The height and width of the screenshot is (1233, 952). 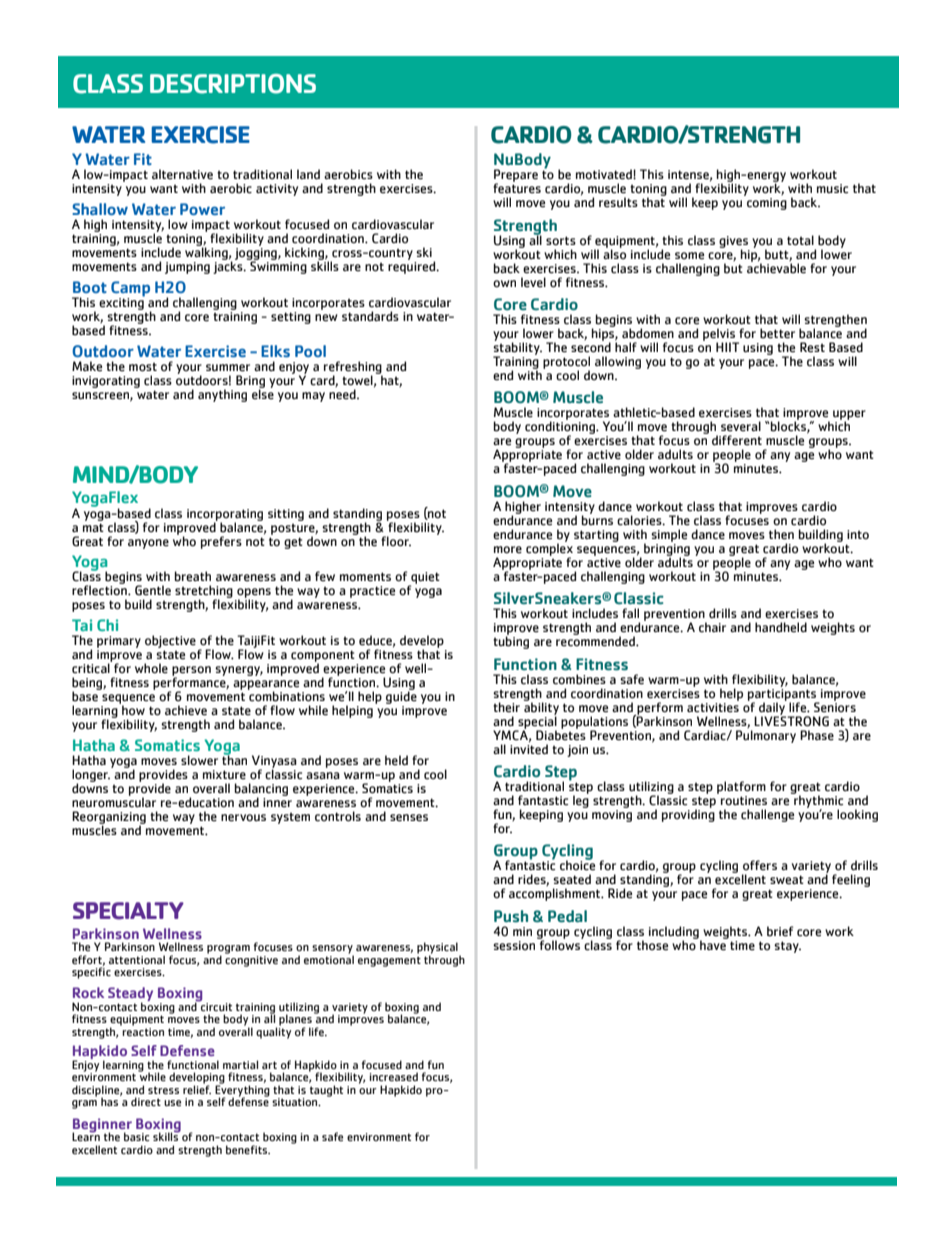 I want to click on increased, so click(x=394, y=1076).
